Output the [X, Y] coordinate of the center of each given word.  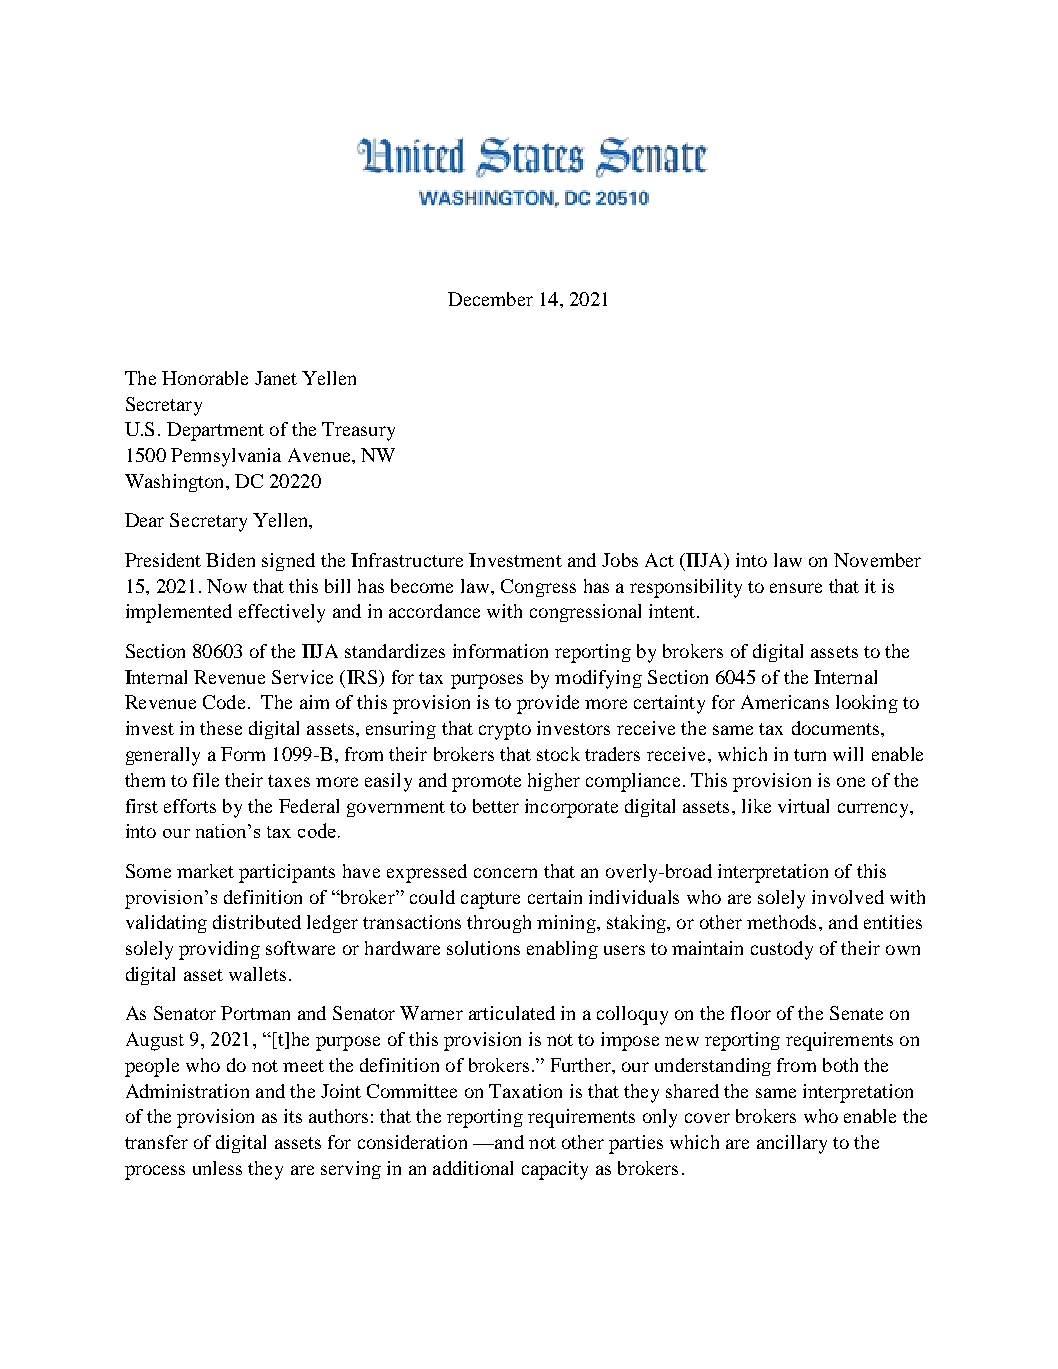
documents [837, 728]
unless [217, 1168]
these [221, 728]
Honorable [205, 378]
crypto [505, 731]
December [490, 299]
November [877, 560]
